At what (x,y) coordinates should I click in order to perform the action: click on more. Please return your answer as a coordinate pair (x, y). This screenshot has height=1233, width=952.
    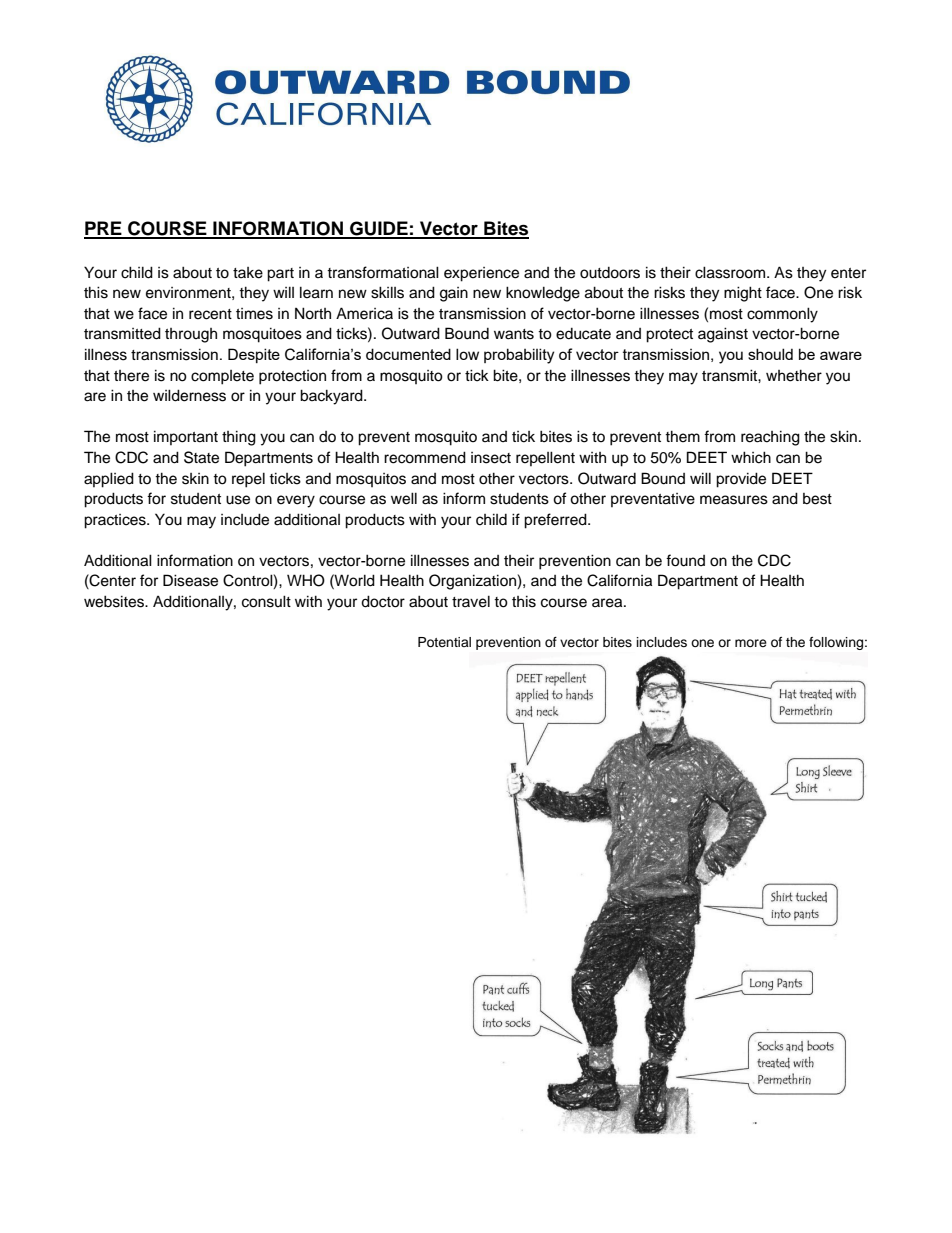
    Looking at the image, I should click on (751, 643).
